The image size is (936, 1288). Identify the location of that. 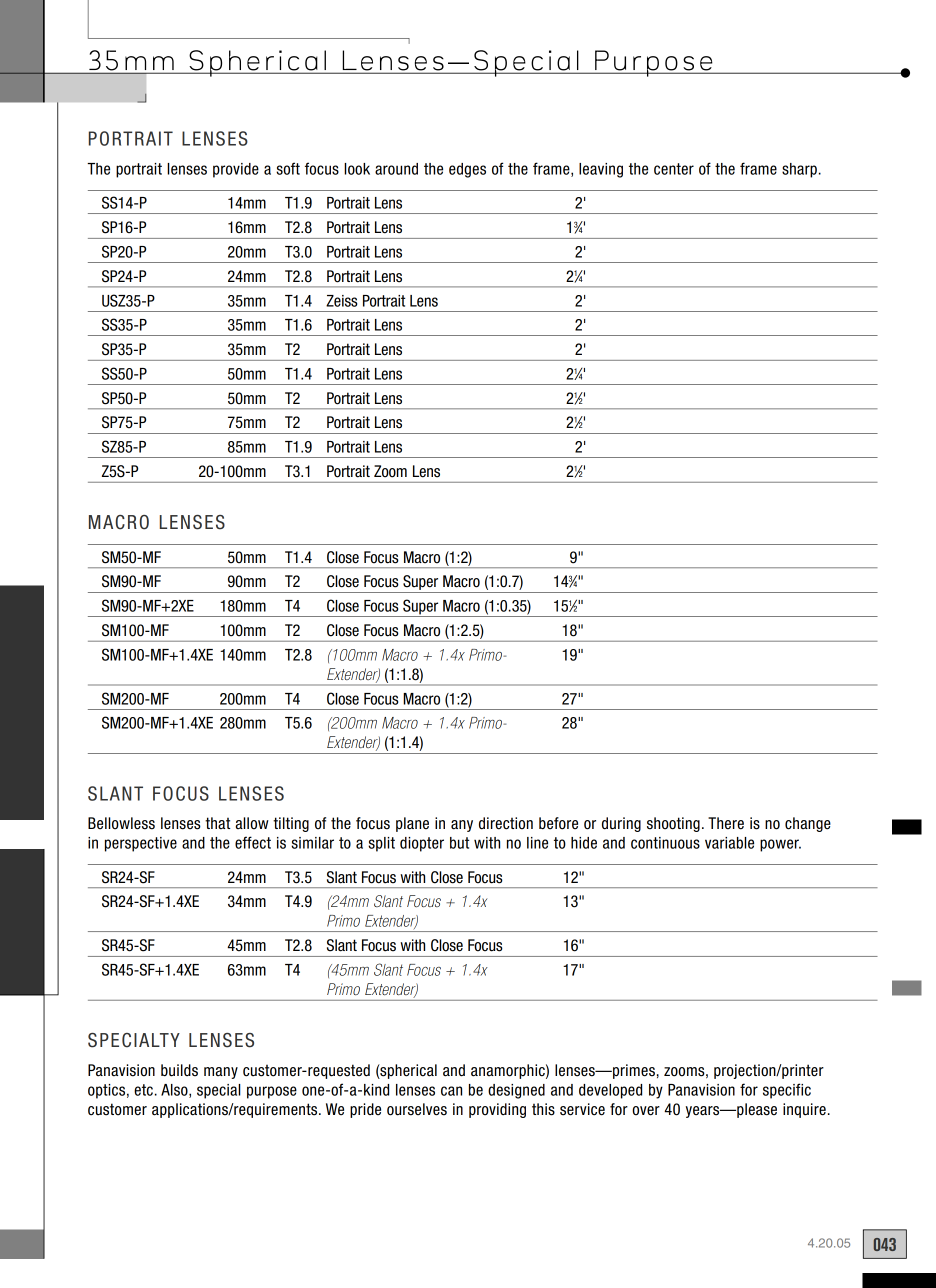
(217, 823).
